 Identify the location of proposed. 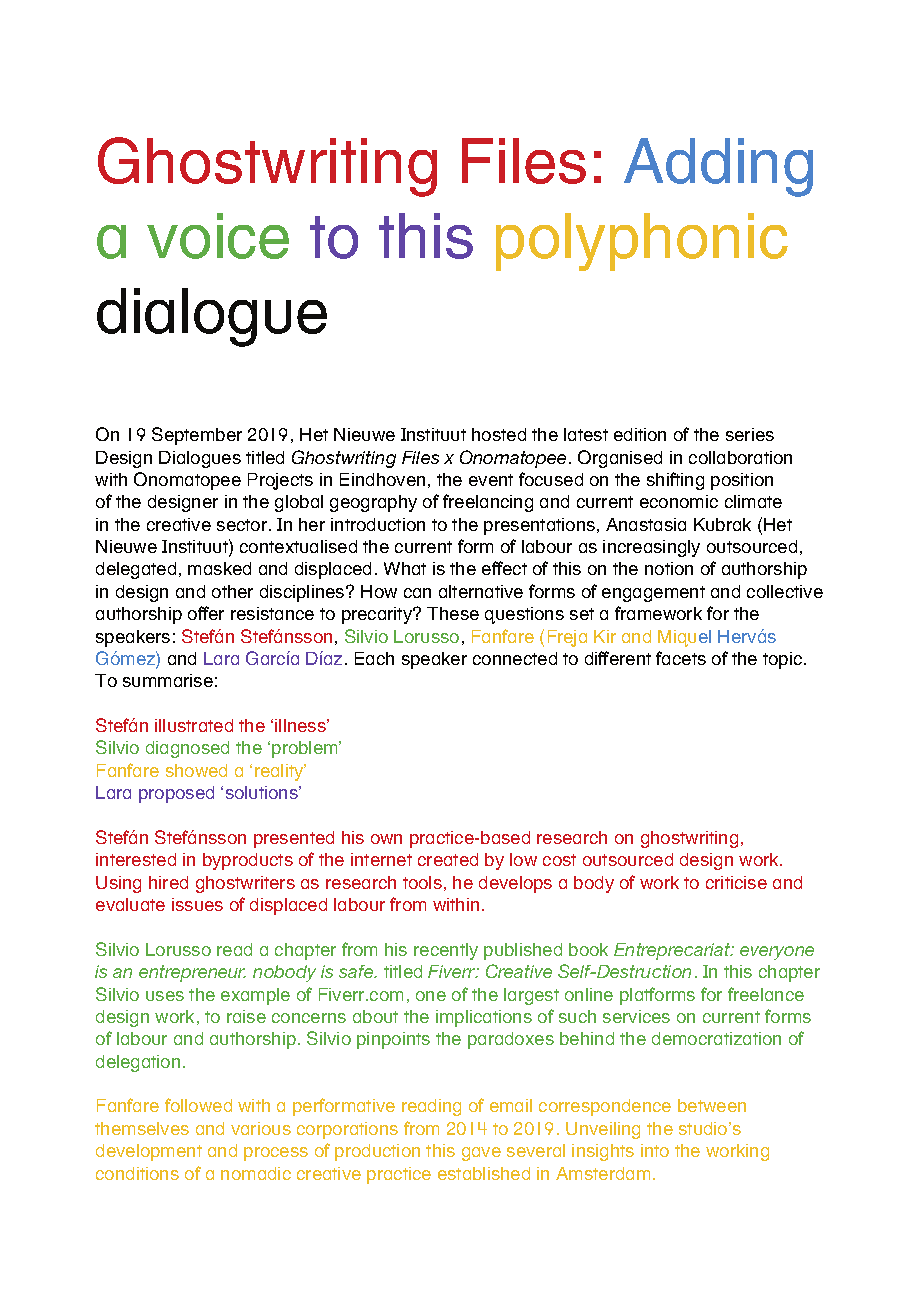
(176, 794).
